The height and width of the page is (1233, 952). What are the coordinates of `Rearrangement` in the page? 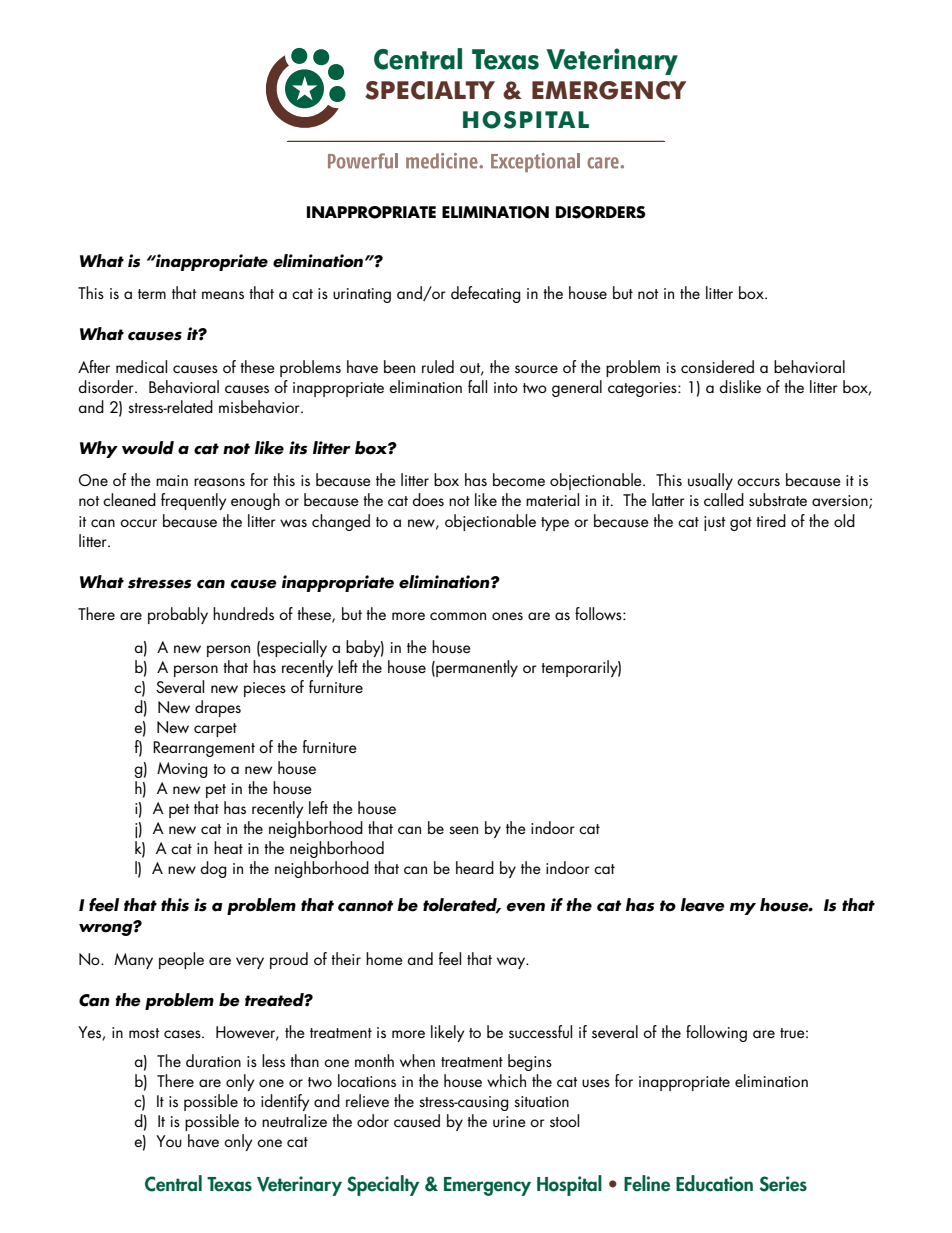 It's located at (204, 749).
